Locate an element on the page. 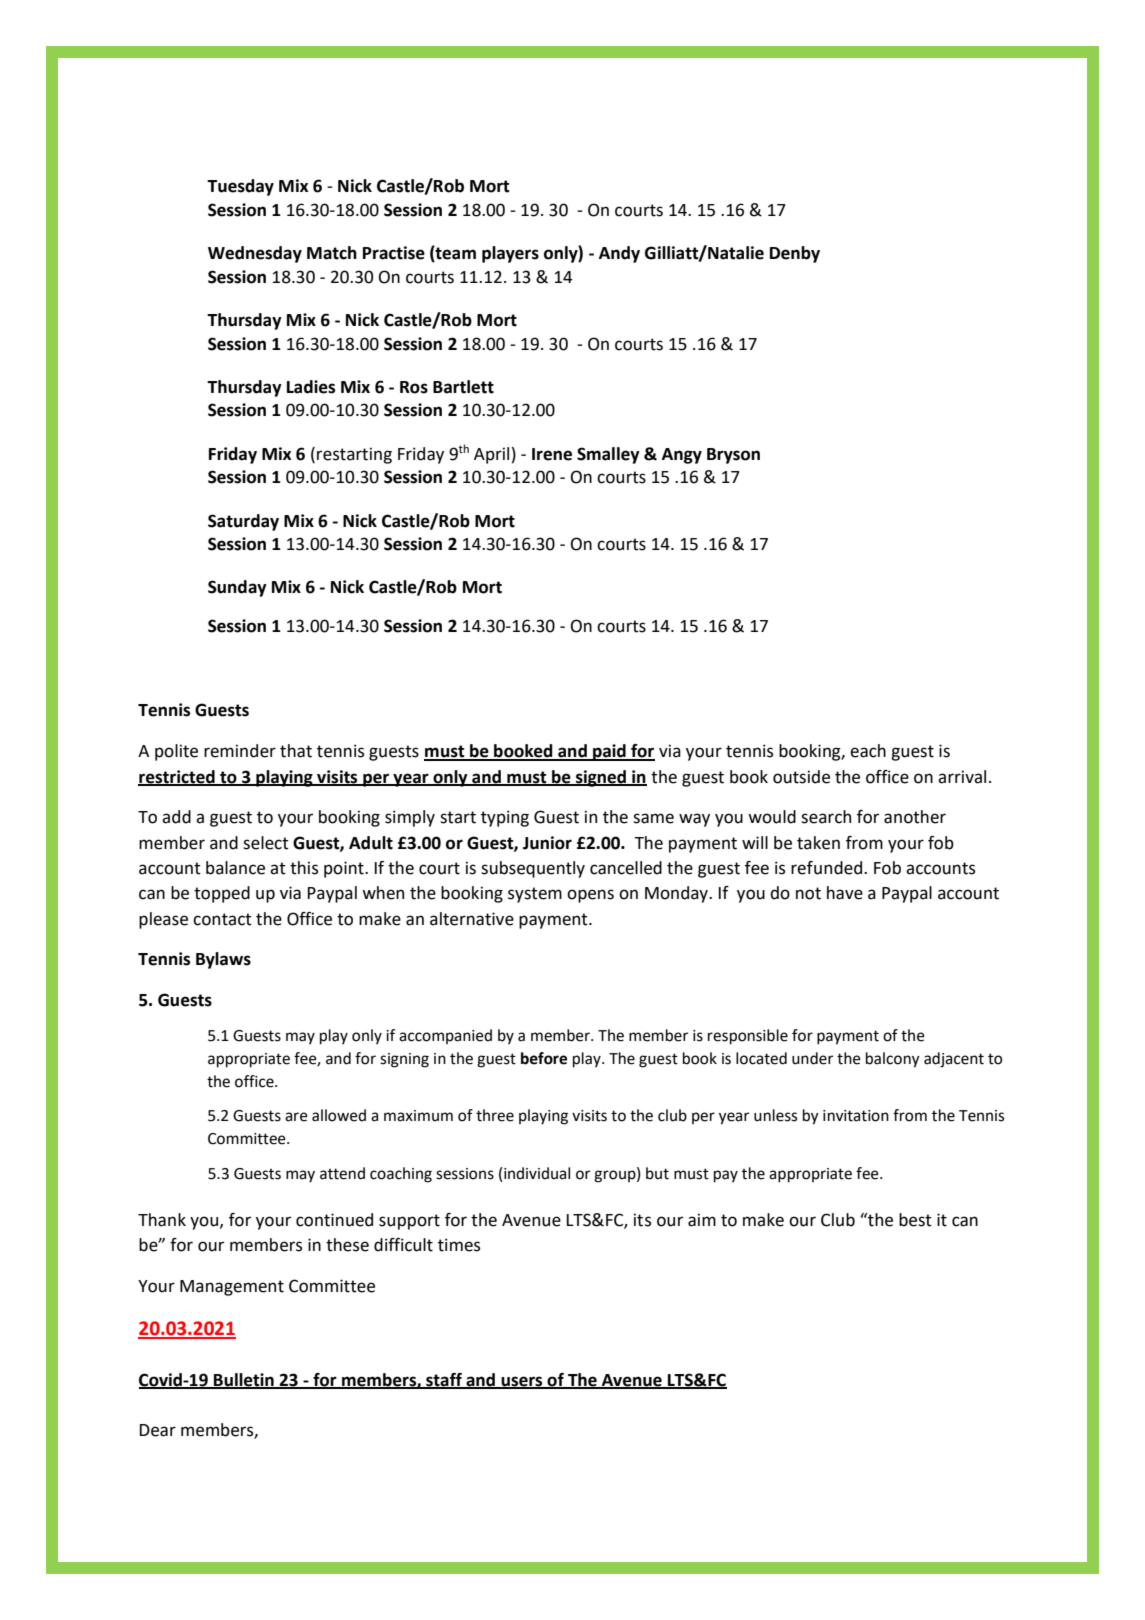  Wednesday is located at coordinates (255, 254).
